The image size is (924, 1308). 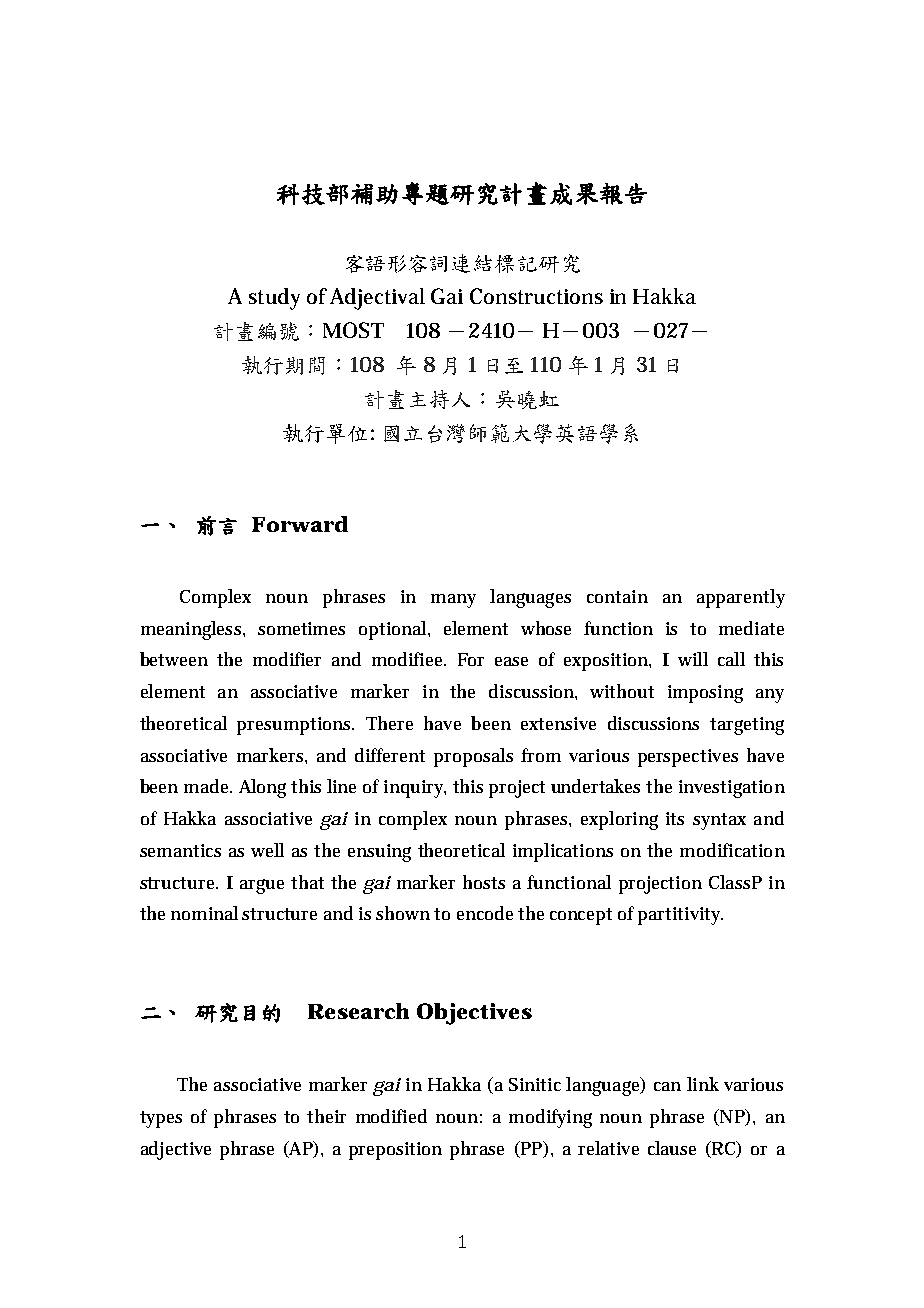 I want to click on study, so click(x=274, y=299).
